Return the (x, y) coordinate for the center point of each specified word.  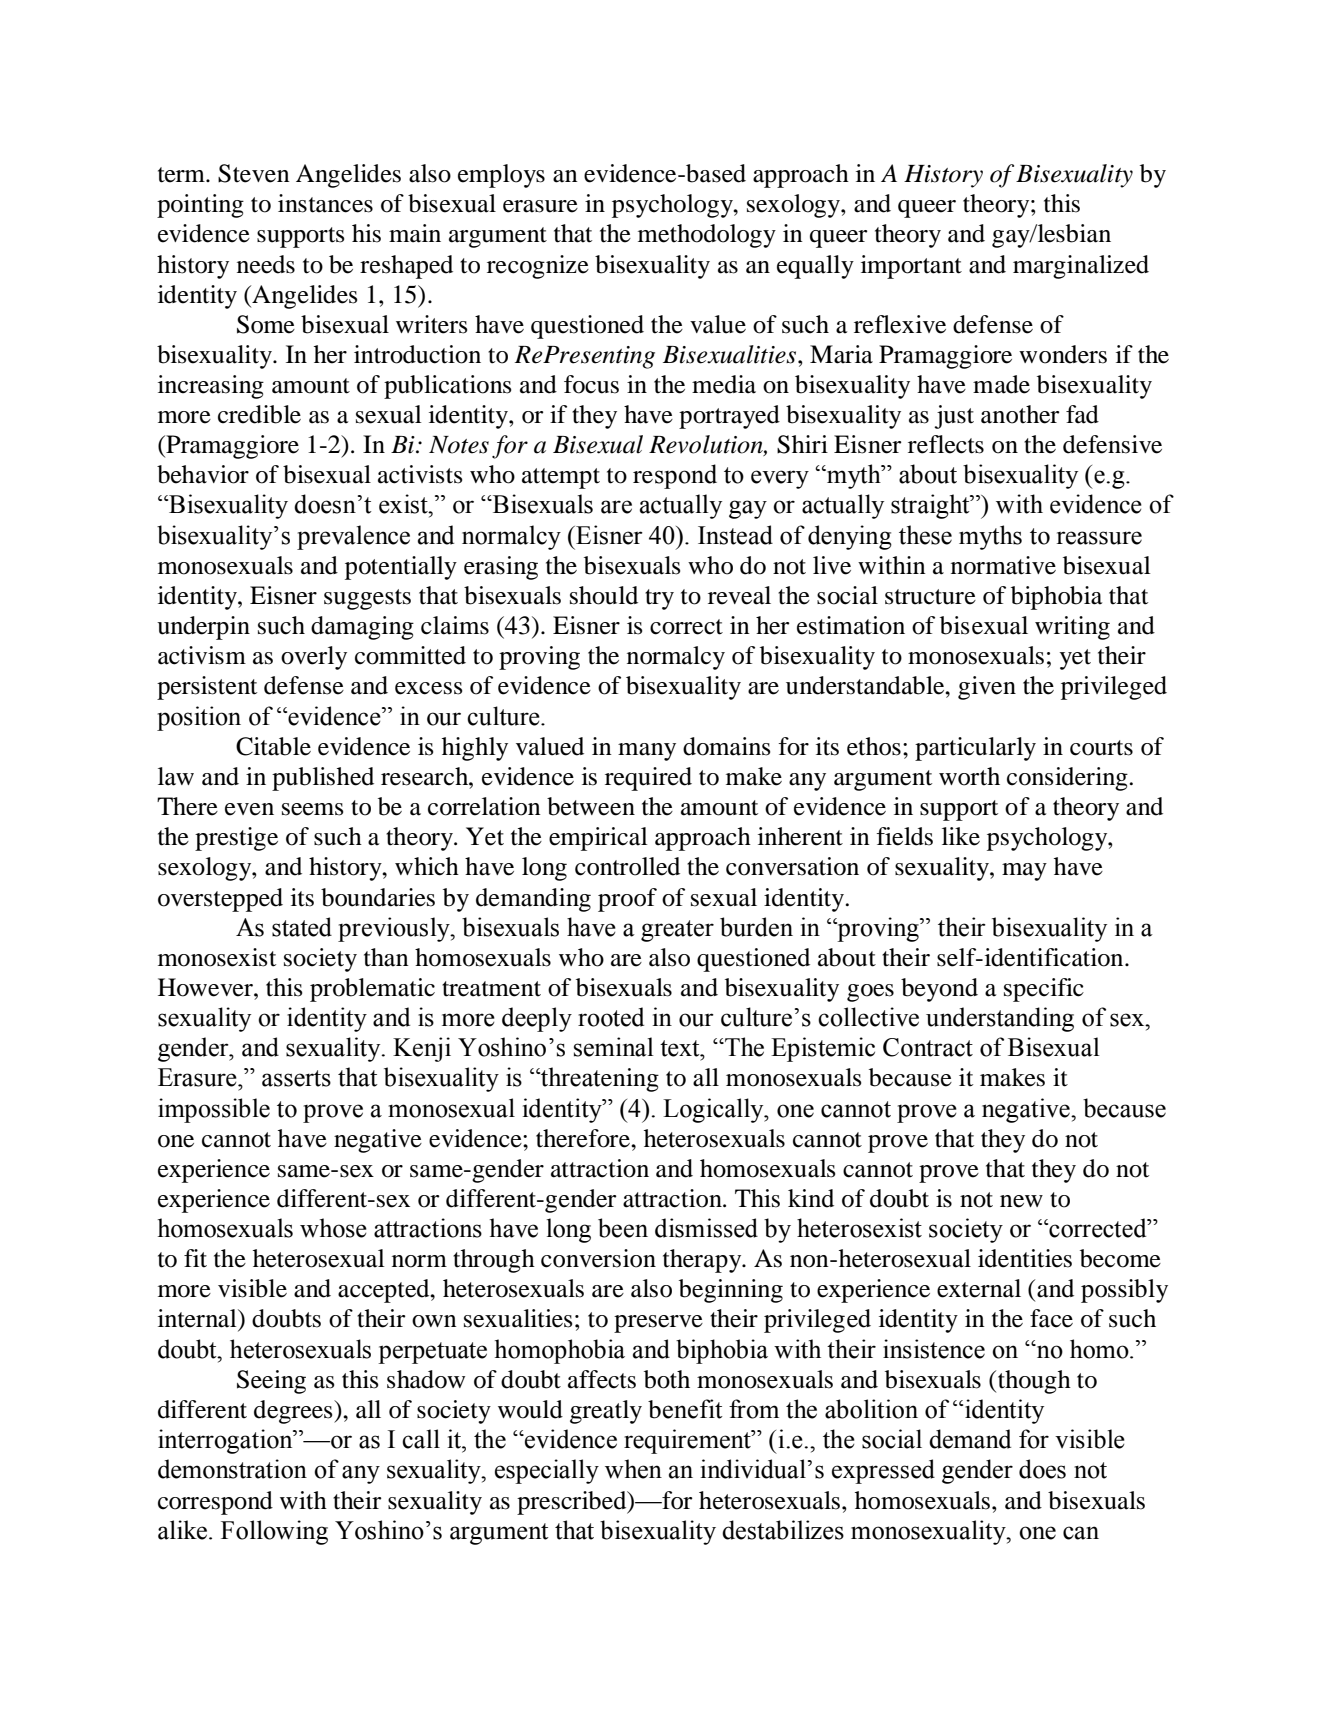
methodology (707, 236)
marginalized (1081, 267)
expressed (883, 1471)
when (633, 1469)
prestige (236, 839)
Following (274, 1532)
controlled (627, 866)
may (1024, 872)
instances (325, 203)
